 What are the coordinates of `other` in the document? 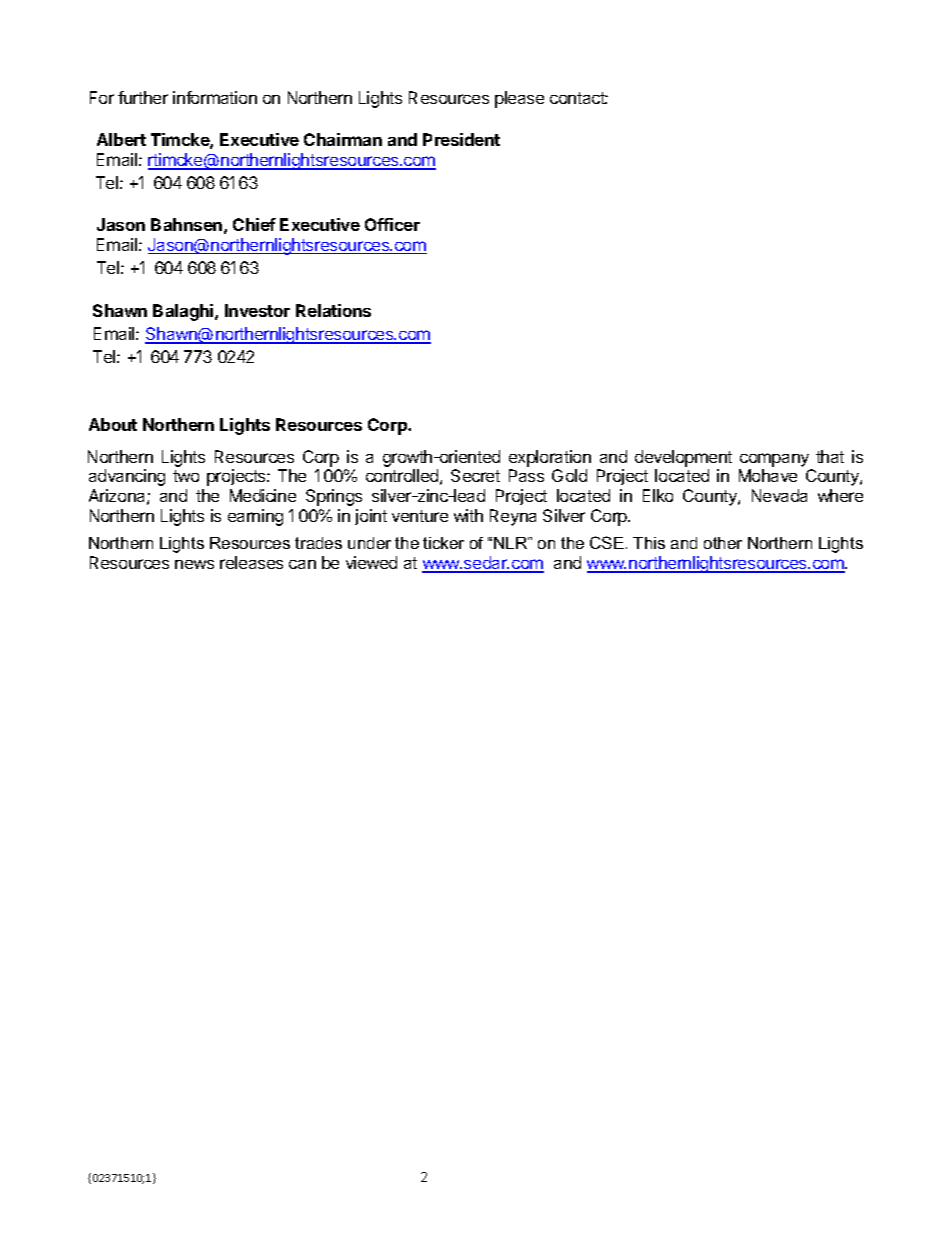 It's located at (723, 543).
